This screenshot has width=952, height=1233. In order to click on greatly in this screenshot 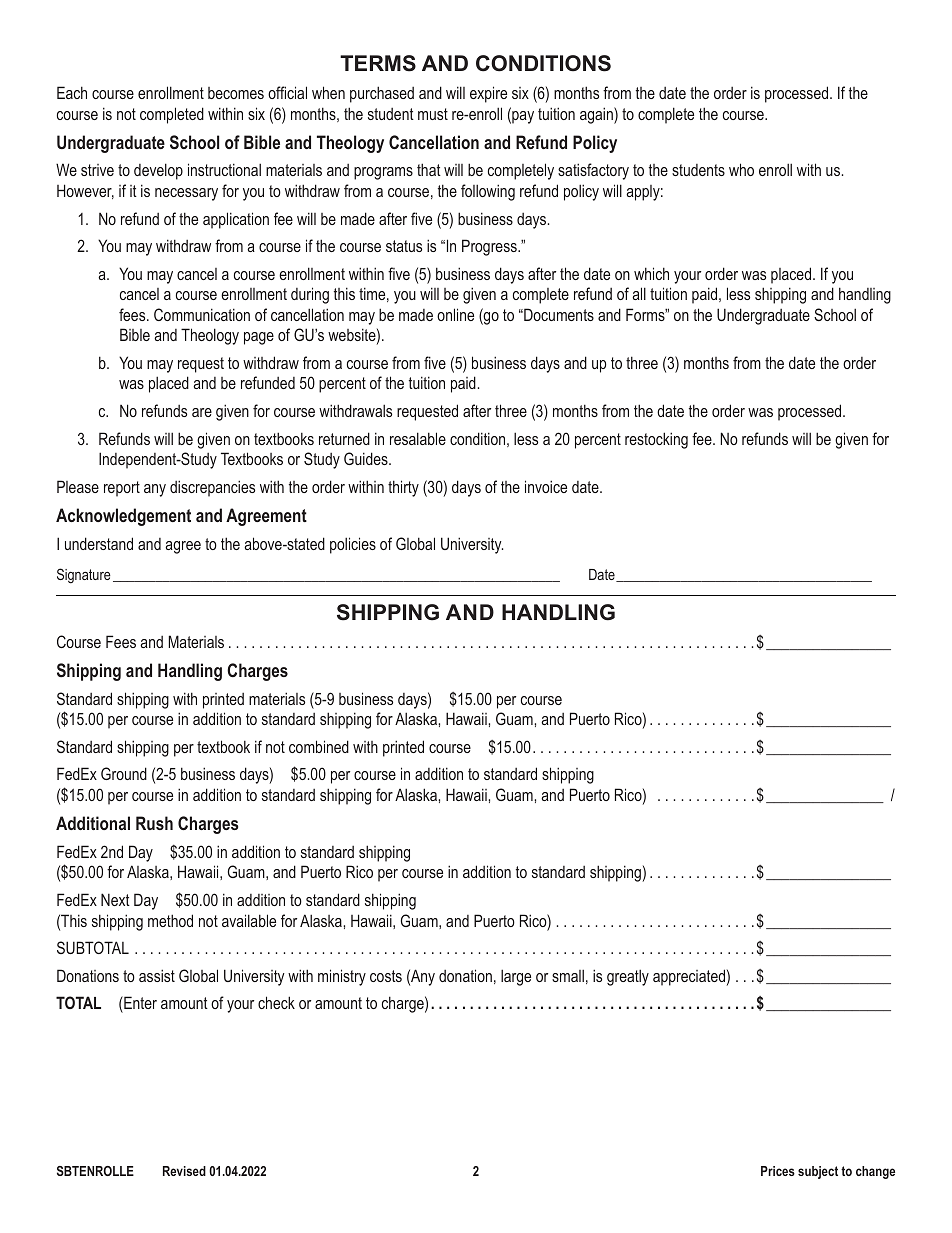, I will do `click(628, 977)`.
